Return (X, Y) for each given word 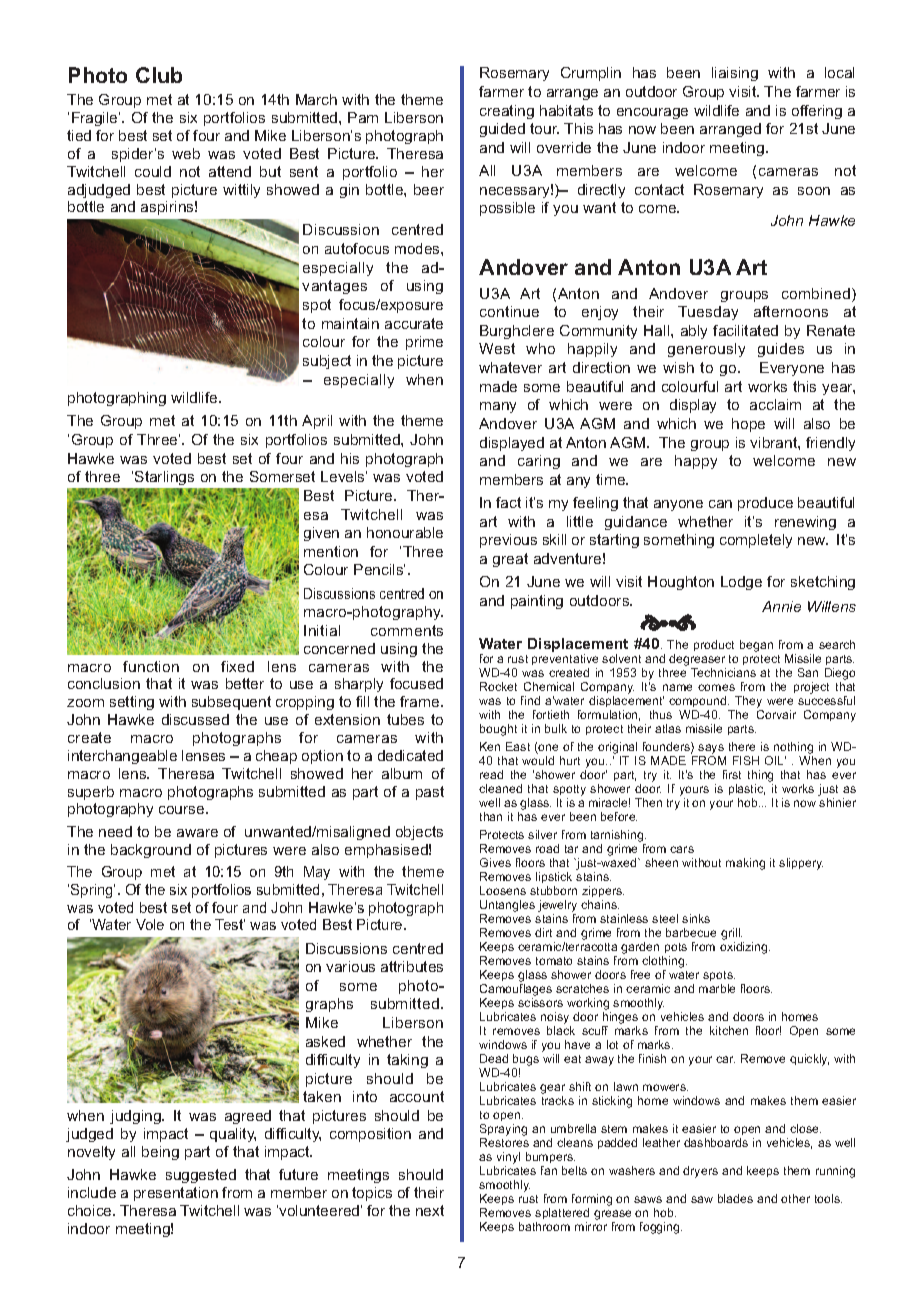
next (430, 1210)
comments (407, 630)
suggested (201, 1176)
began (756, 646)
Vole (150, 924)
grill (731, 935)
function (151, 666)
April (317, 422)
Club (159, 75)
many (498, 407)
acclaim (775, 404)
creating (507, 112)
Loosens (503, 890)
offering (817, 112)
